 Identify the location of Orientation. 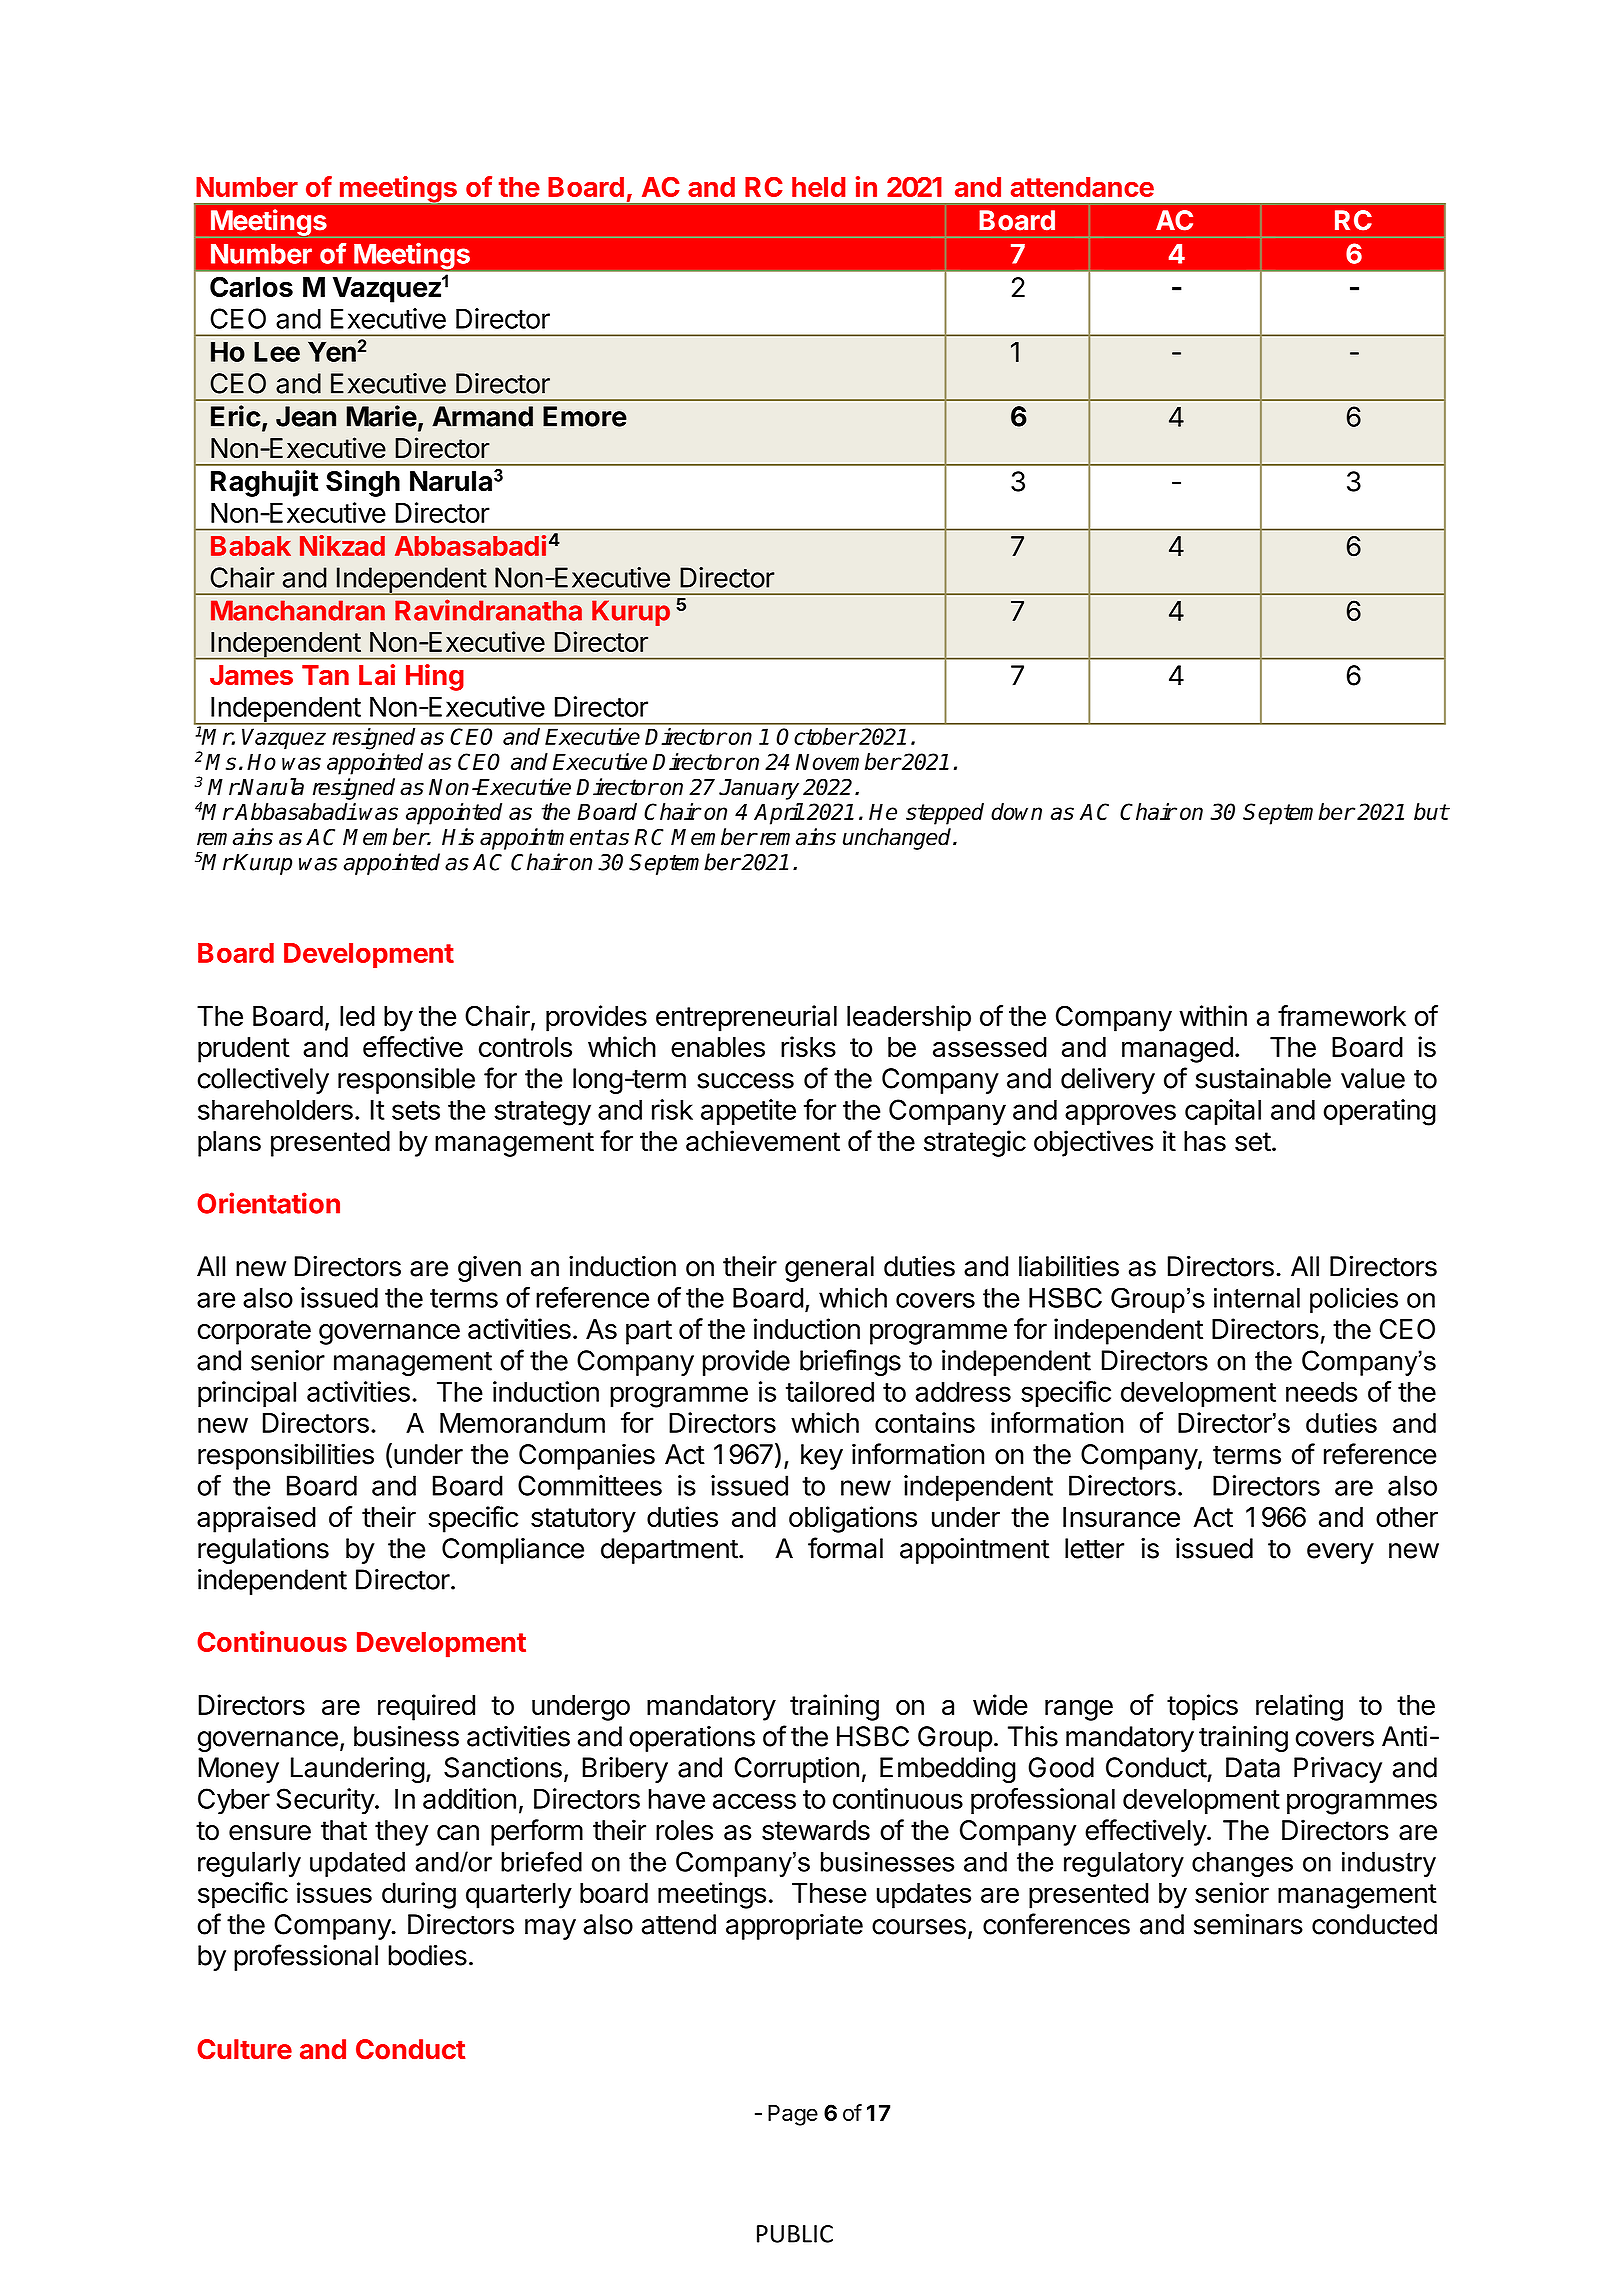
(268, 1203).
